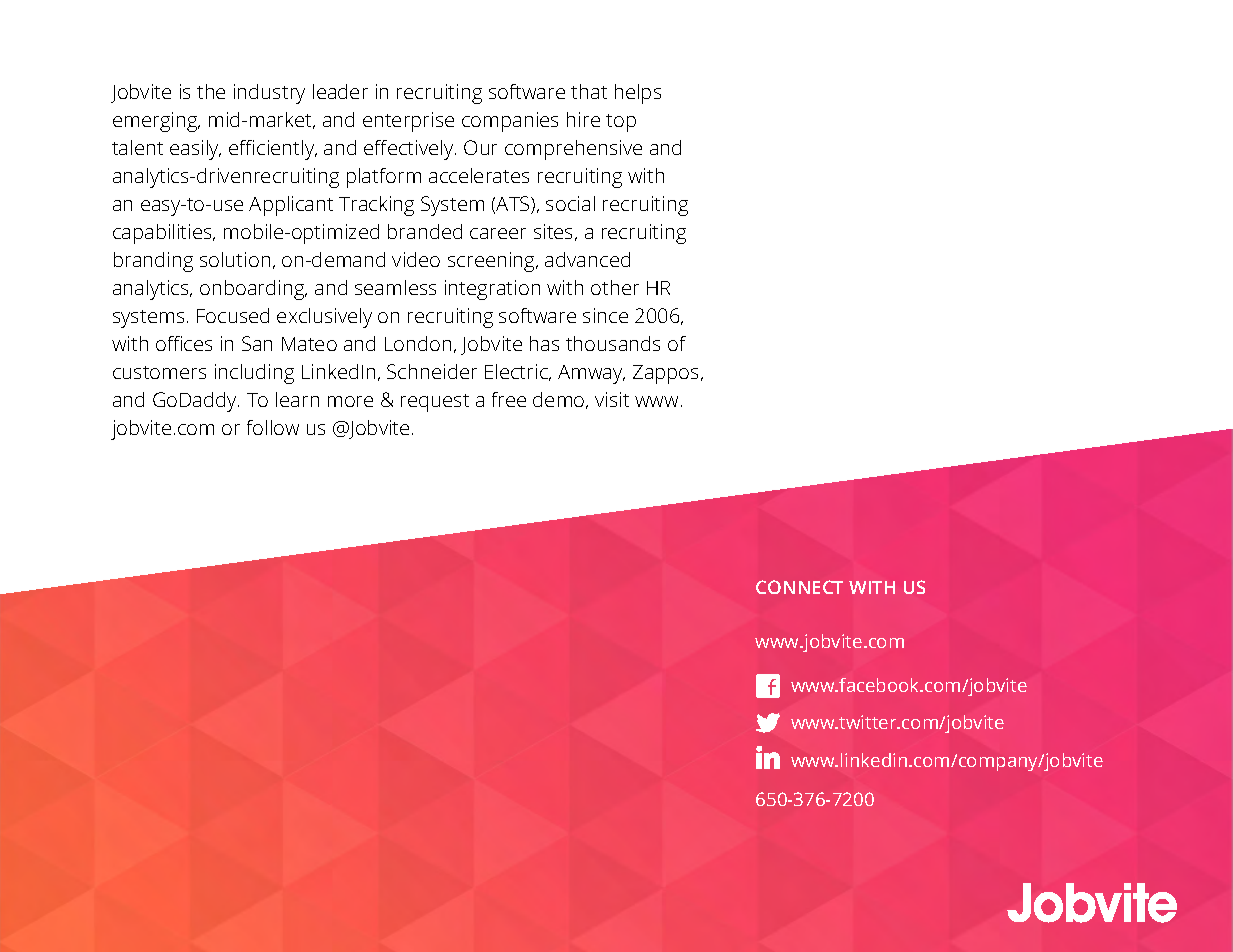 The width and height of the screenshot is (1233, 952). What do you see at coordinates (269, 94) in the screenshot?
I see `industry` at bounding box center [269, 94].
